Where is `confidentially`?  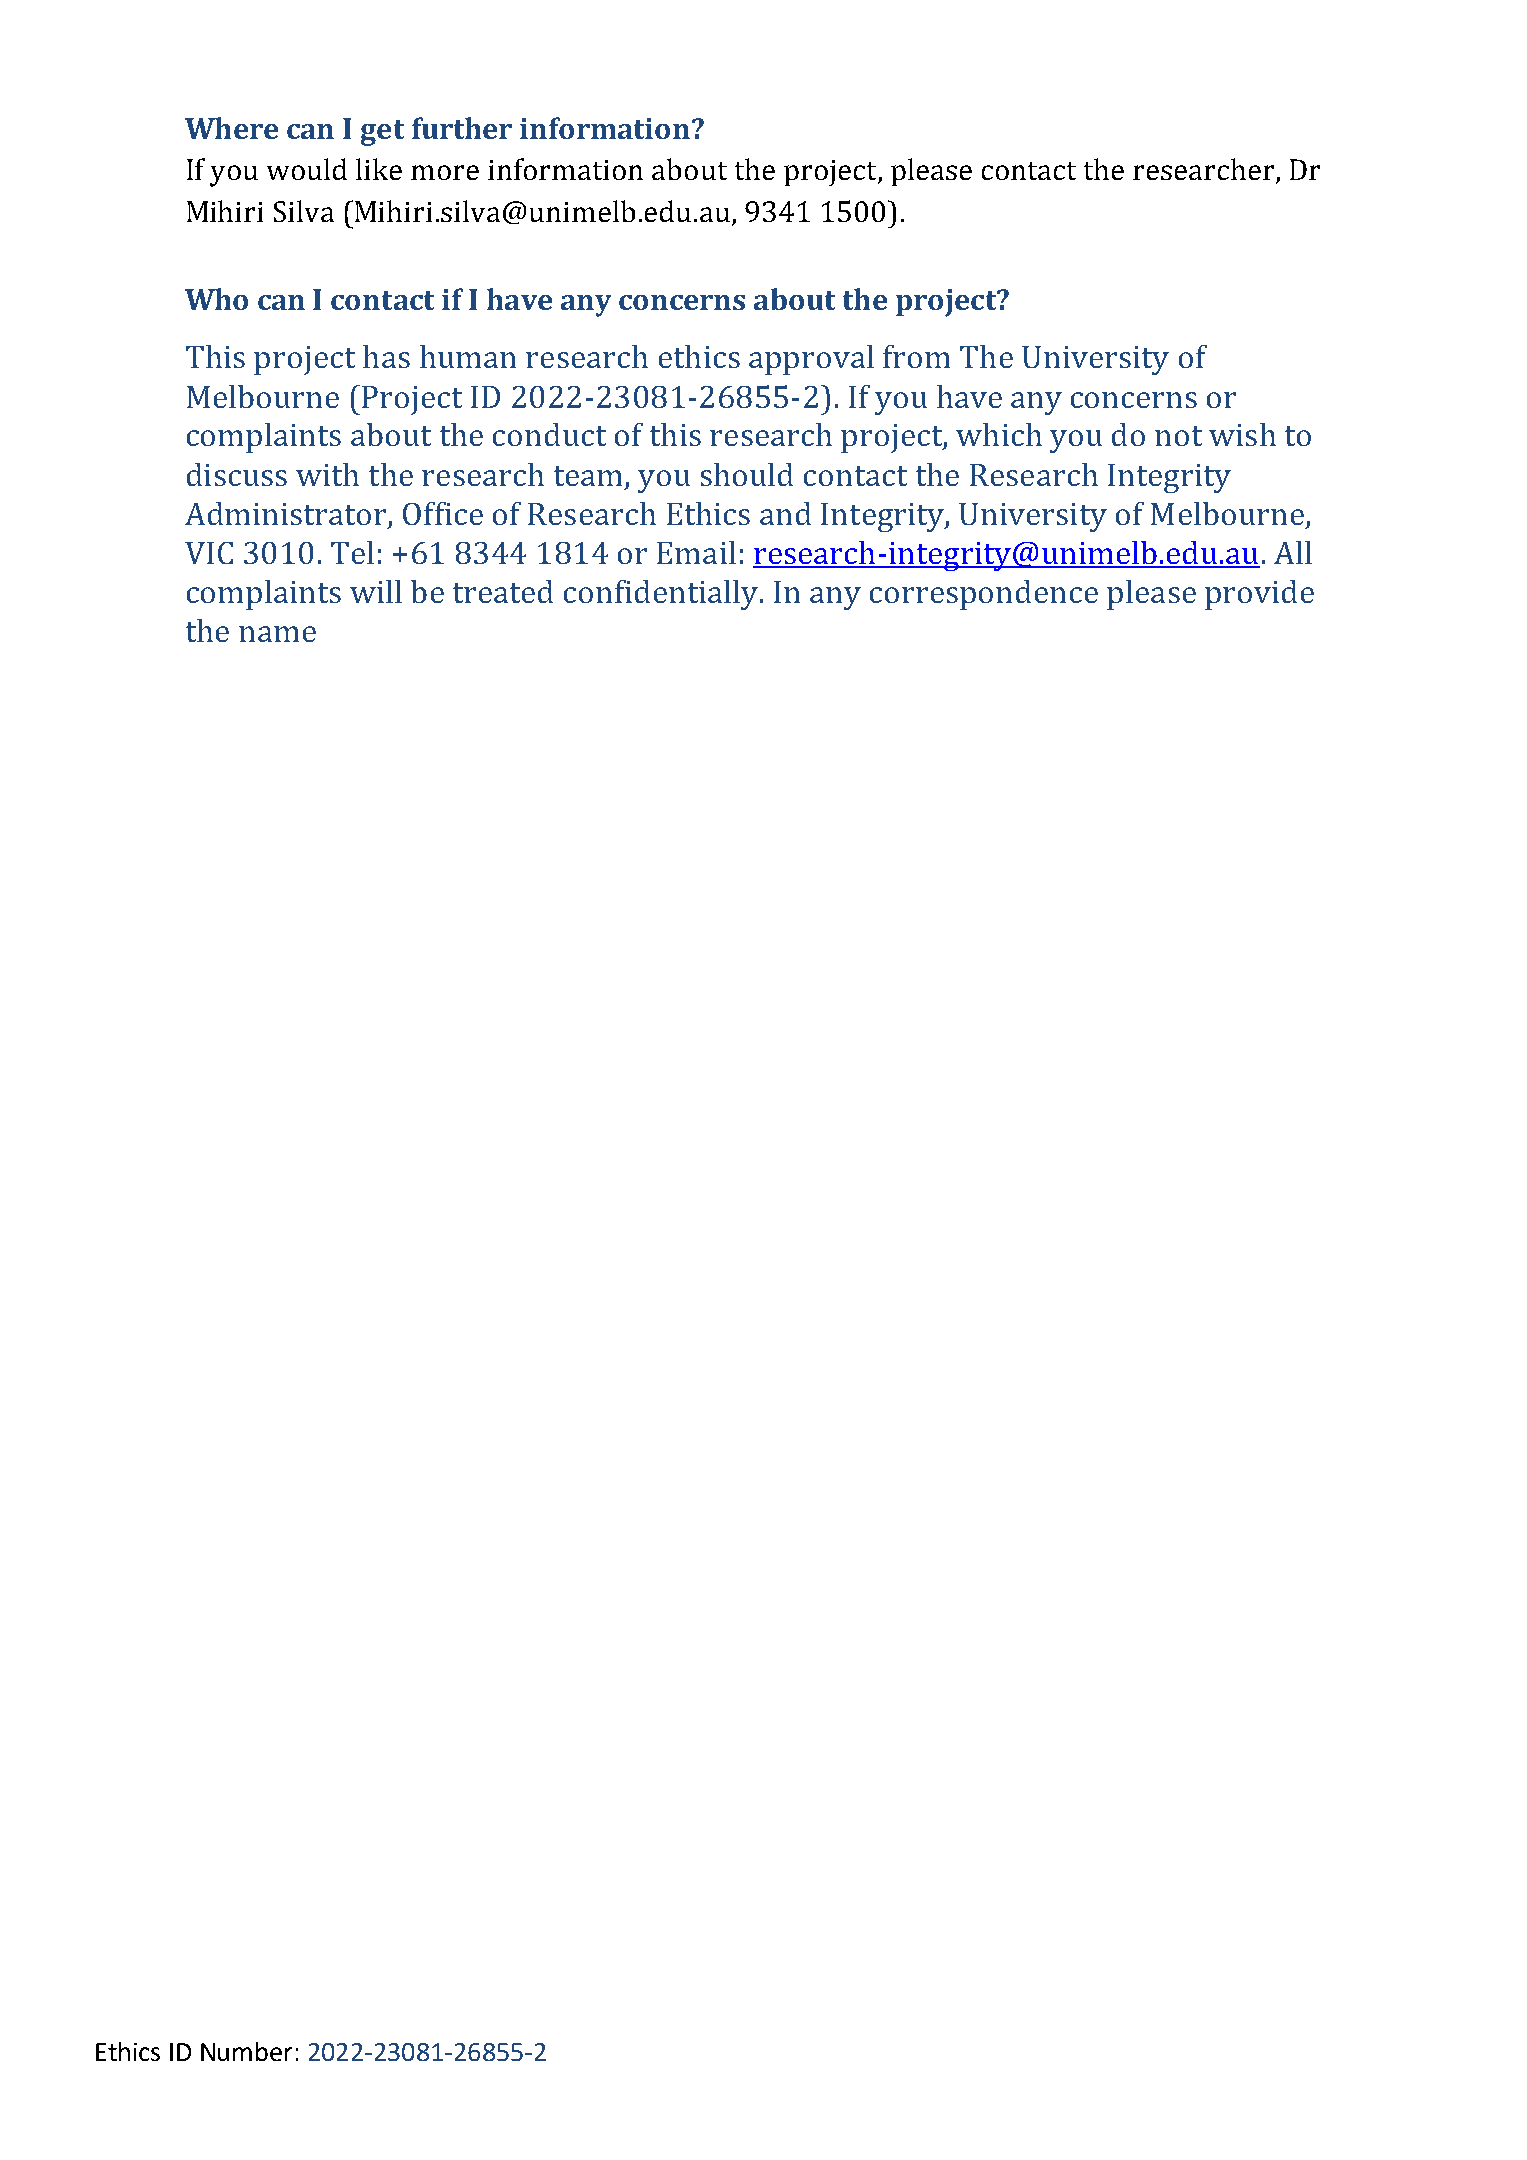
confidentially is located at coordinates (662, 595).
